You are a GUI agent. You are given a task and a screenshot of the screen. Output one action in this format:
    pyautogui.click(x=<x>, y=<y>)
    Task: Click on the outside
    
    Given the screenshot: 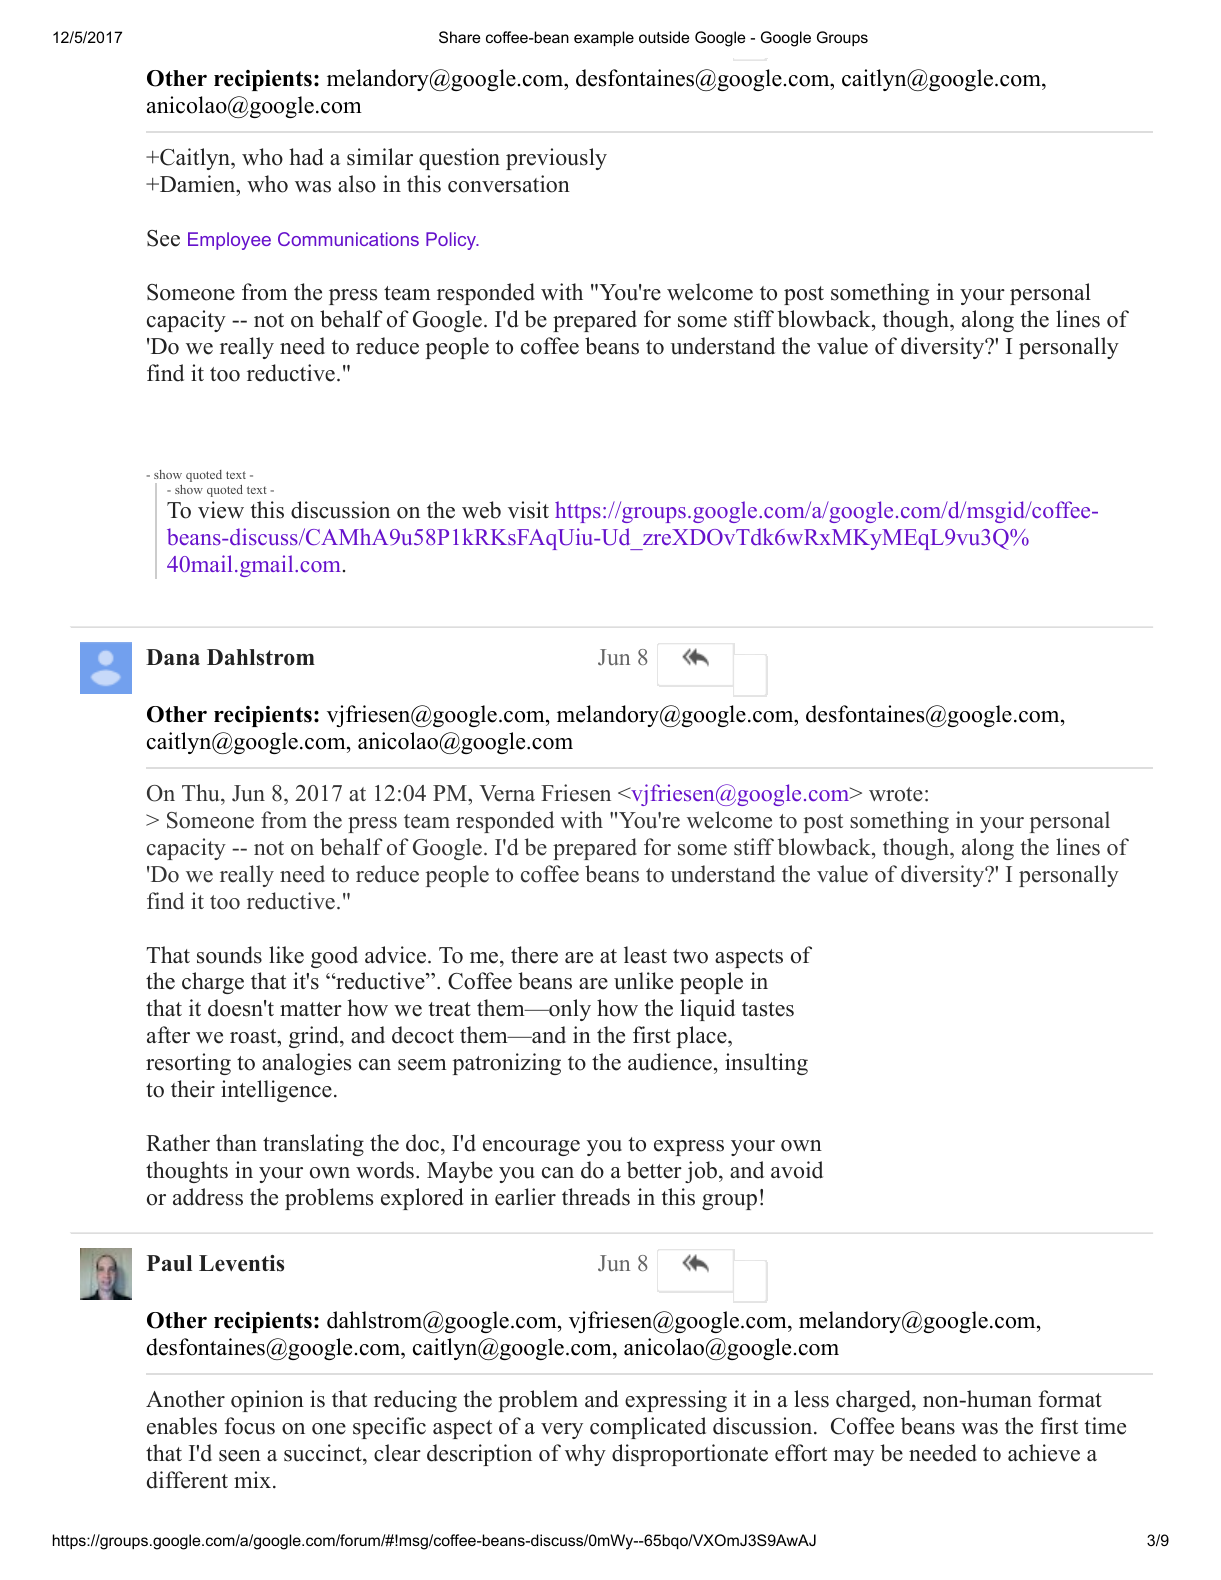 What is the action you would take?
    pyautogui.click(x=664, y=37)
